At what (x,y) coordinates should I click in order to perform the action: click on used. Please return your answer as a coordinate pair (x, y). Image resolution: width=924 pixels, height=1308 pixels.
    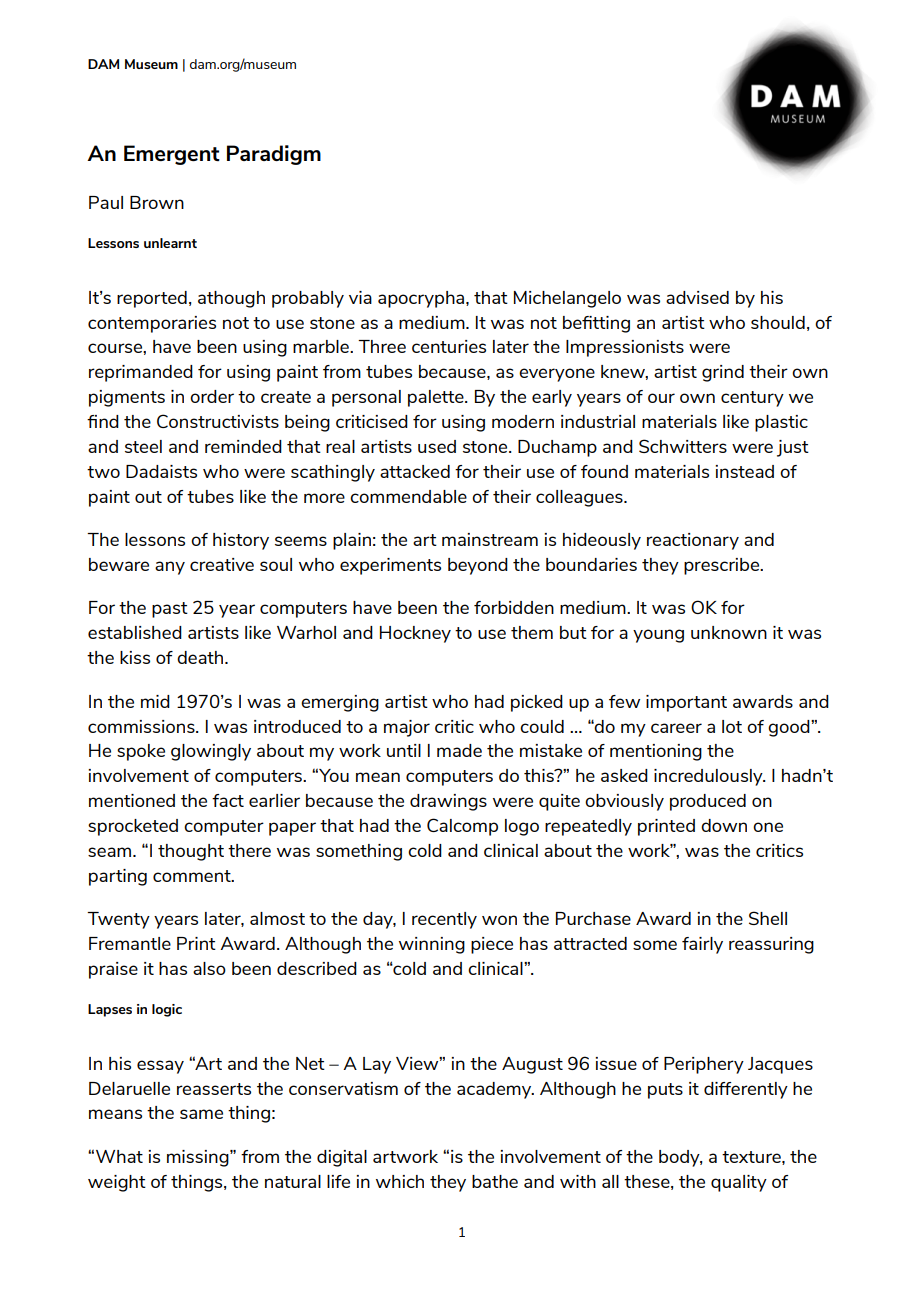
    Looking at the image, I should click on (437, 446).
